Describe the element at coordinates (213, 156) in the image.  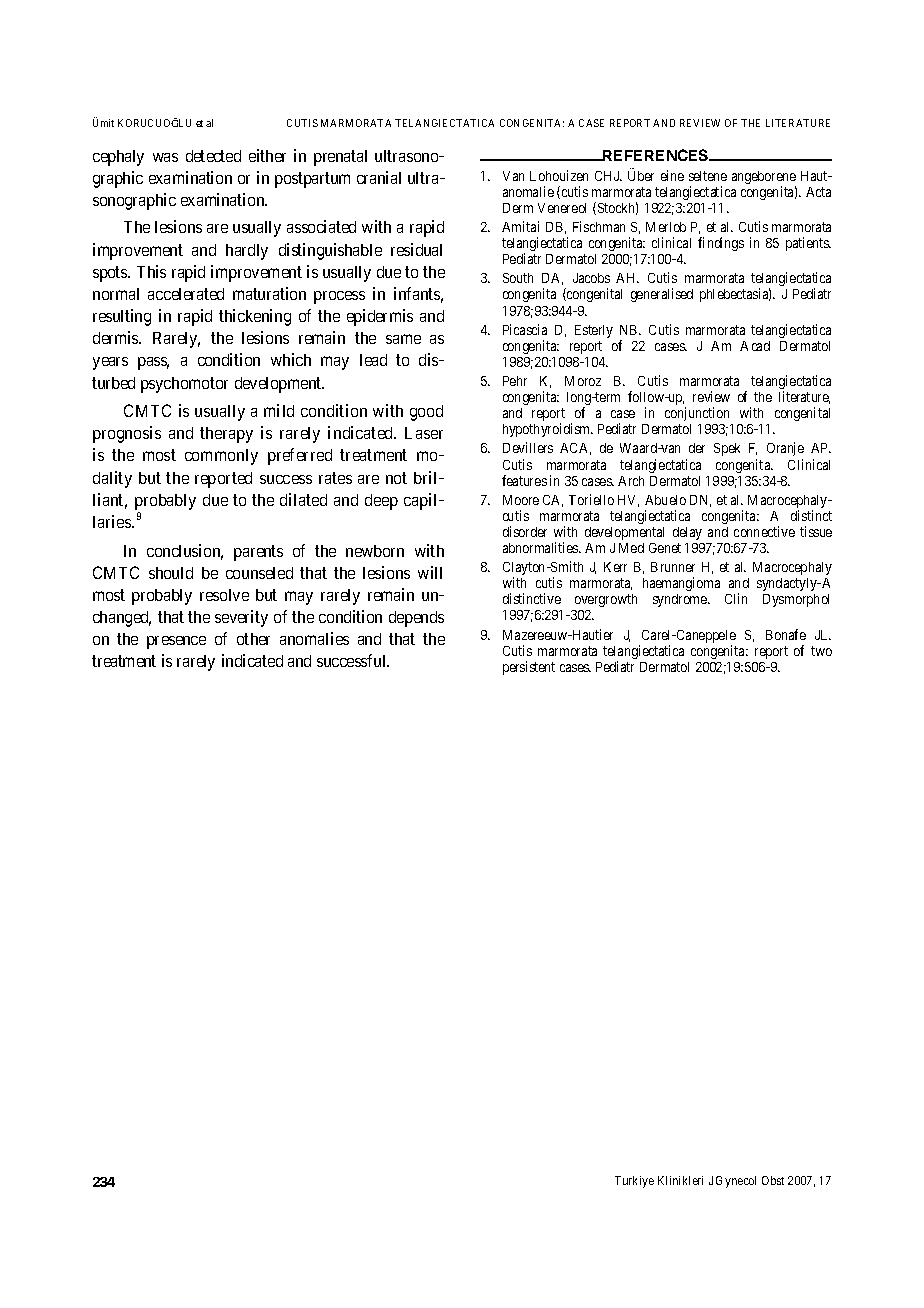
I see `detected` at that location.
